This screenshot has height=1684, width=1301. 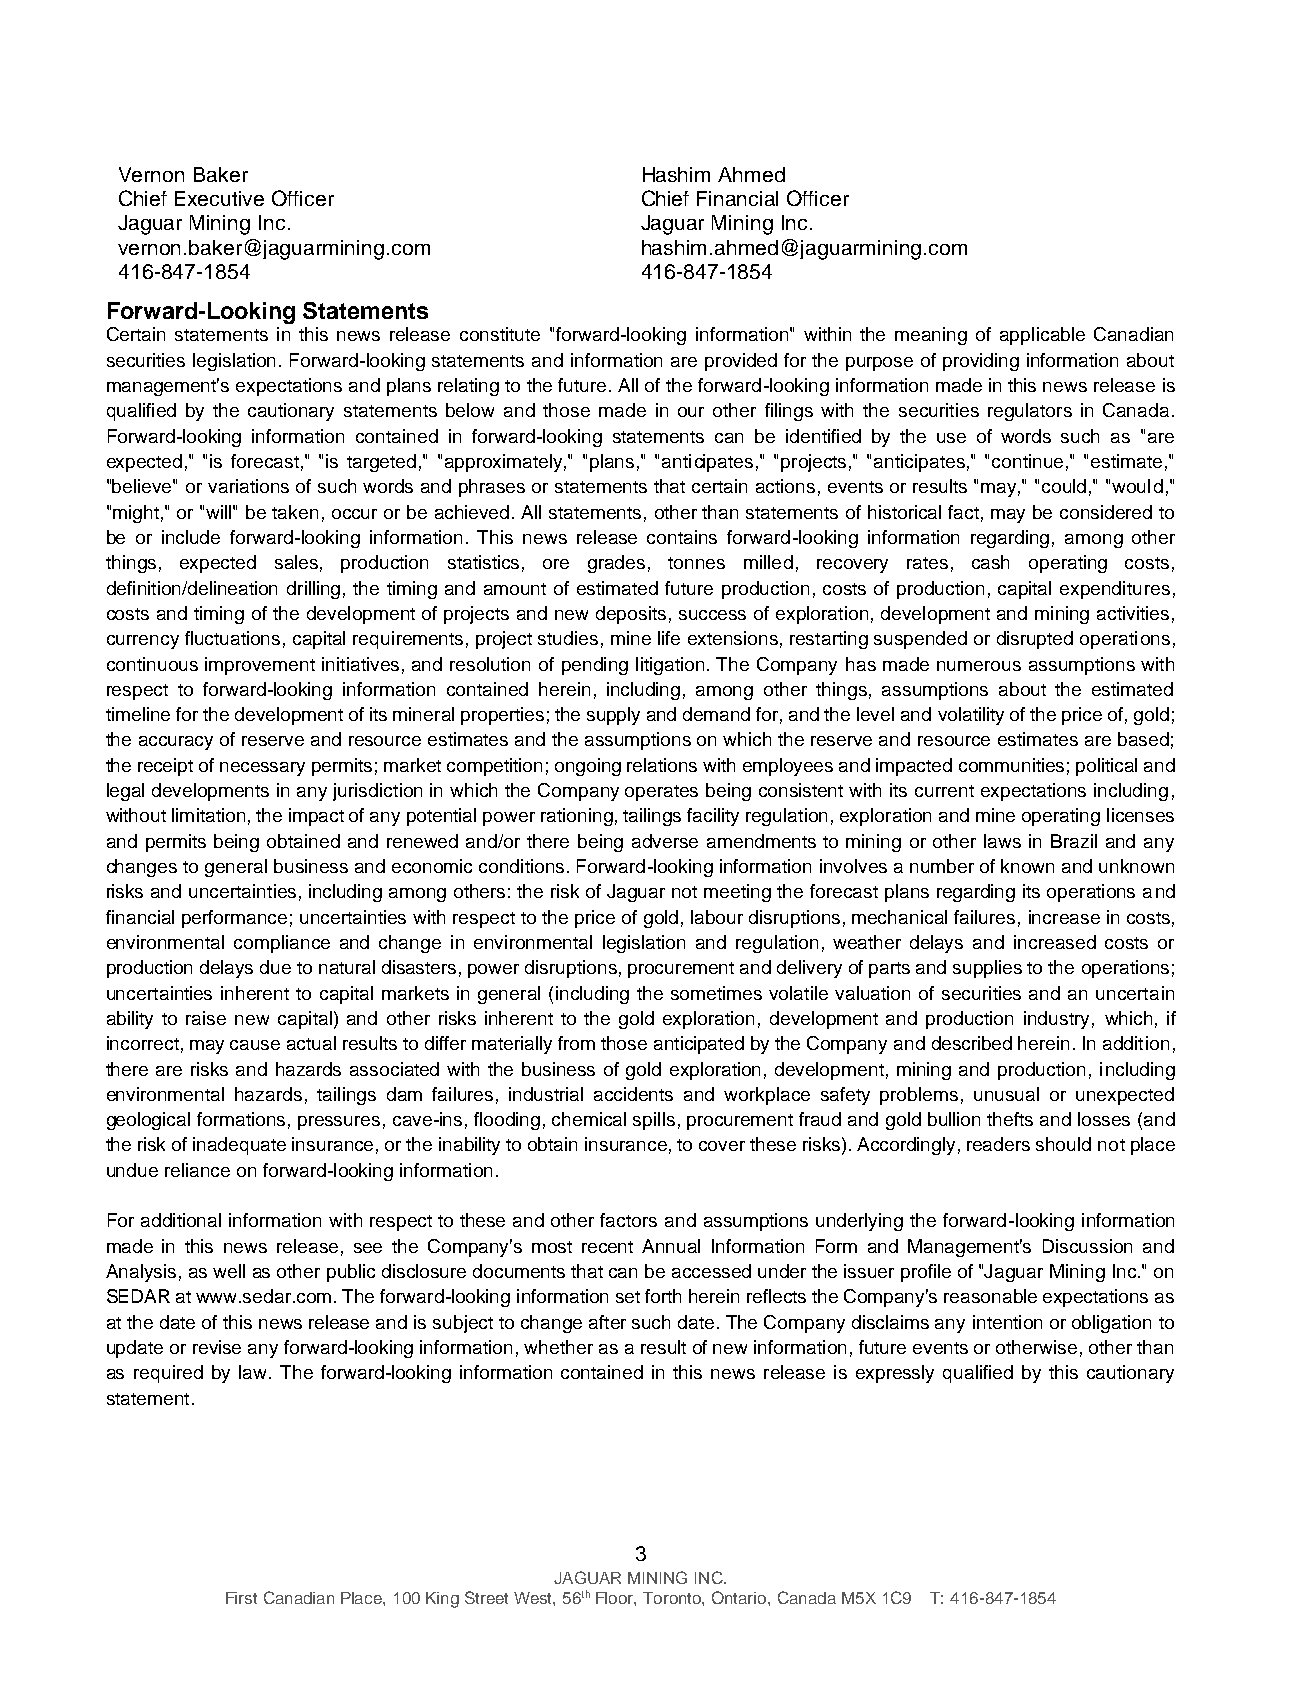 I want to click on numerous, so click(x=979, y=666).
